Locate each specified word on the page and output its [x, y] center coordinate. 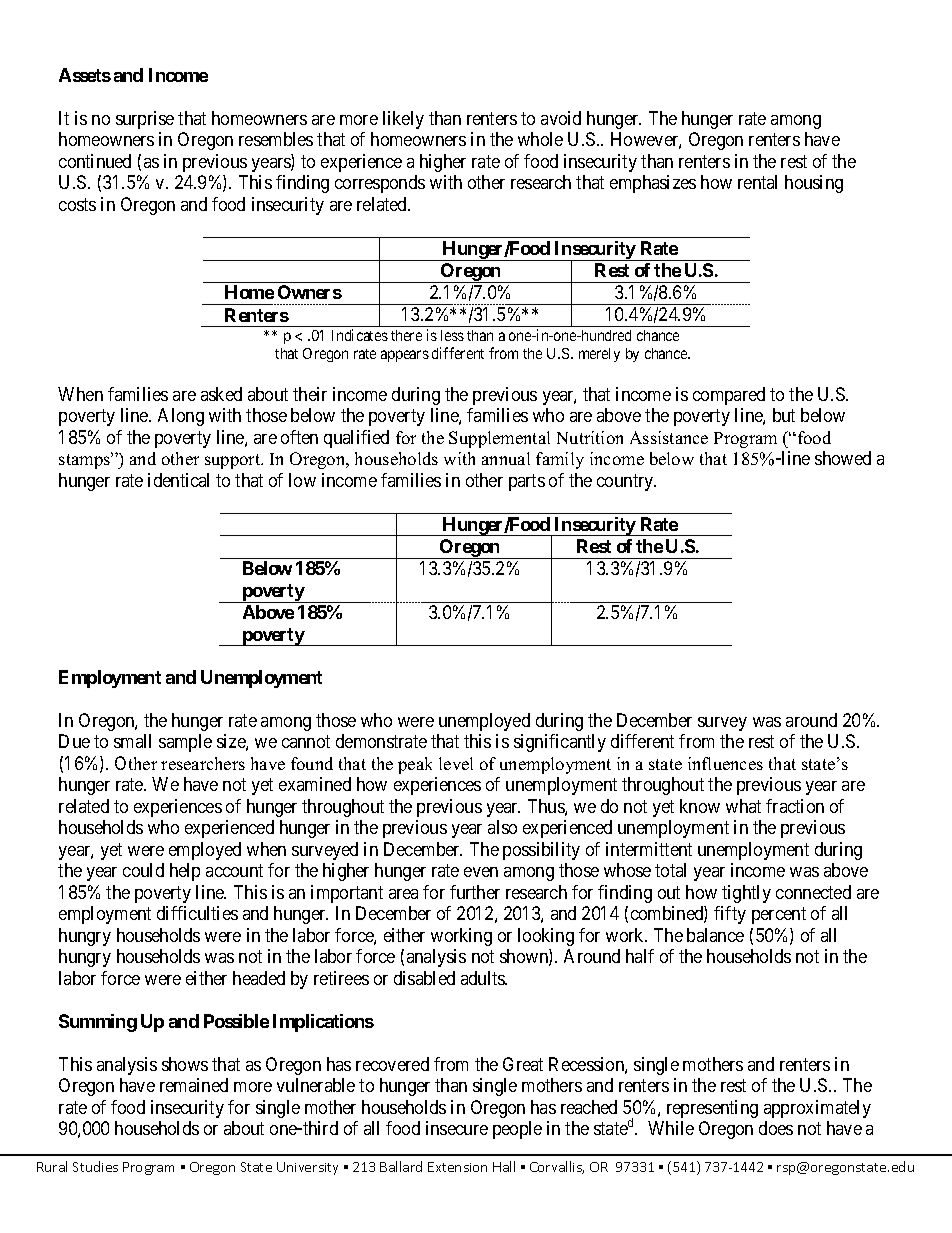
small [132, 741]
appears [405, 356]
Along [181, 417]
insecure [457, 1128]
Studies [95, 1166]
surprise [145, 120]
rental [757, 182]
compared [729, 396]
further [475, 892]
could [143, 870]
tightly [746, 894]
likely [403, 120]
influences [725, 763]
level [456, 763]
